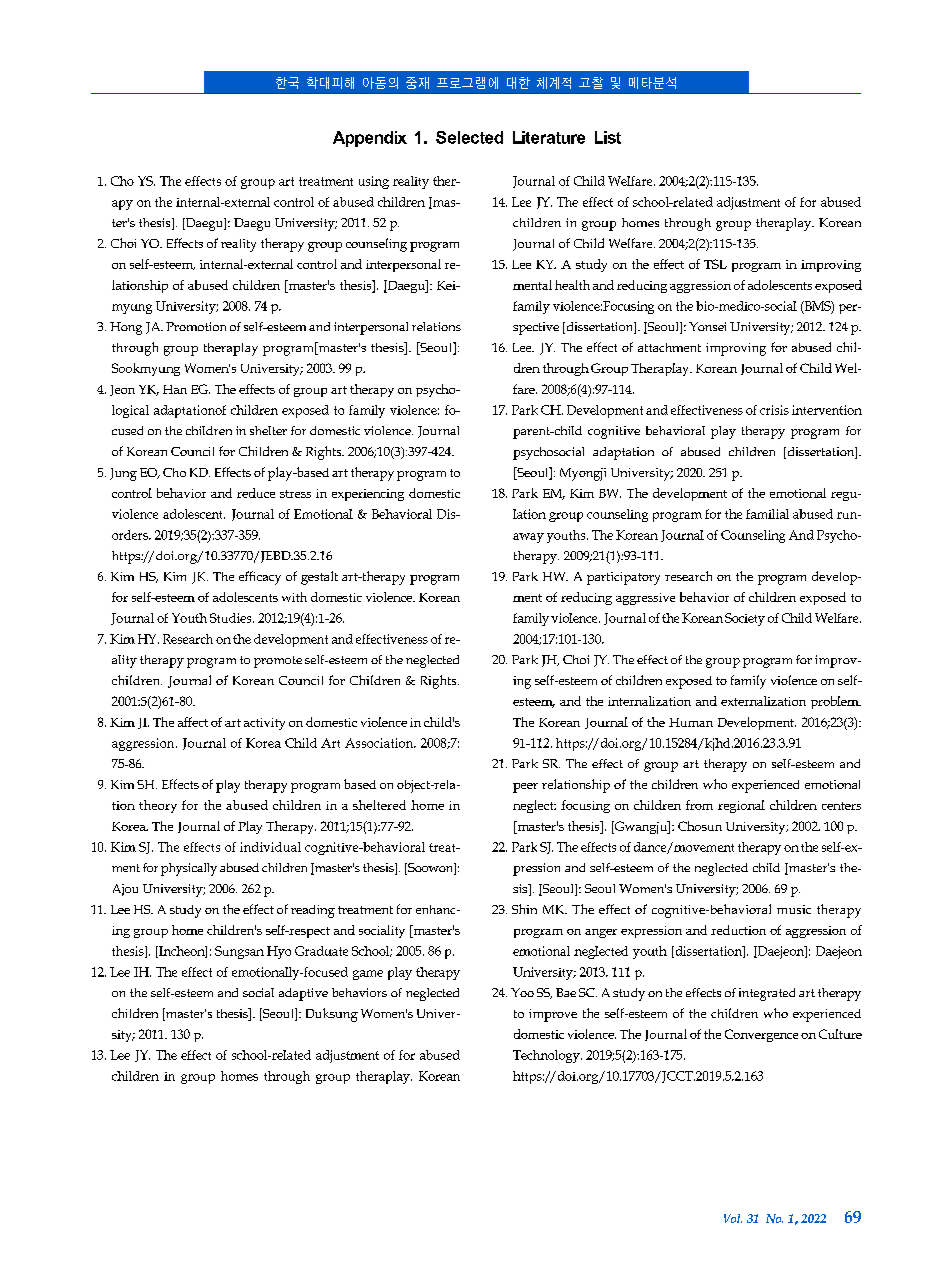 The width and height of the document is (952, 1271). Describe the element at coordinates (303, 994) in the document. I see `adaptive` at that location.
